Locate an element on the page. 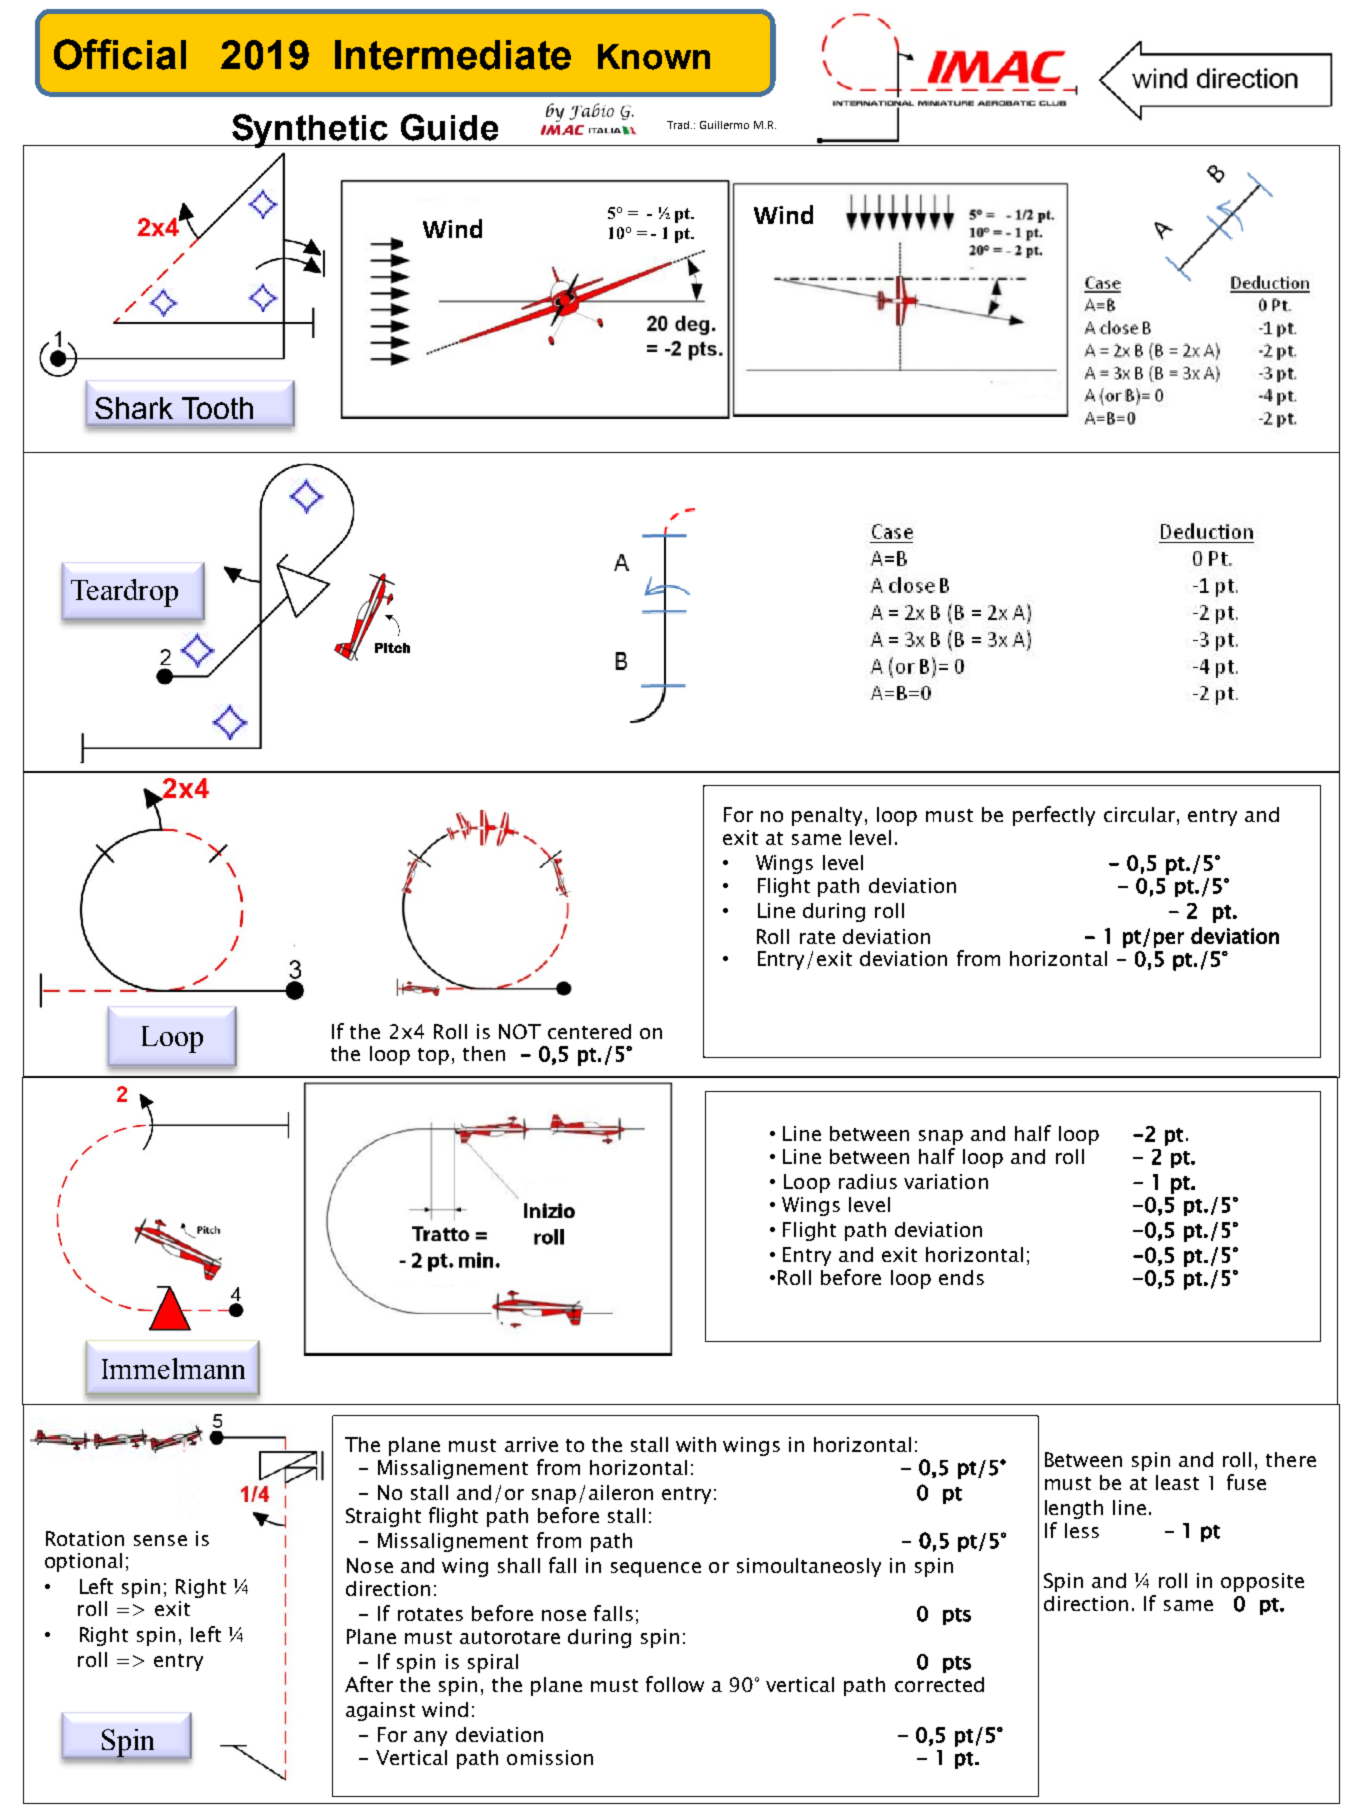  Teardrop is located at coordinates (124, 593).
